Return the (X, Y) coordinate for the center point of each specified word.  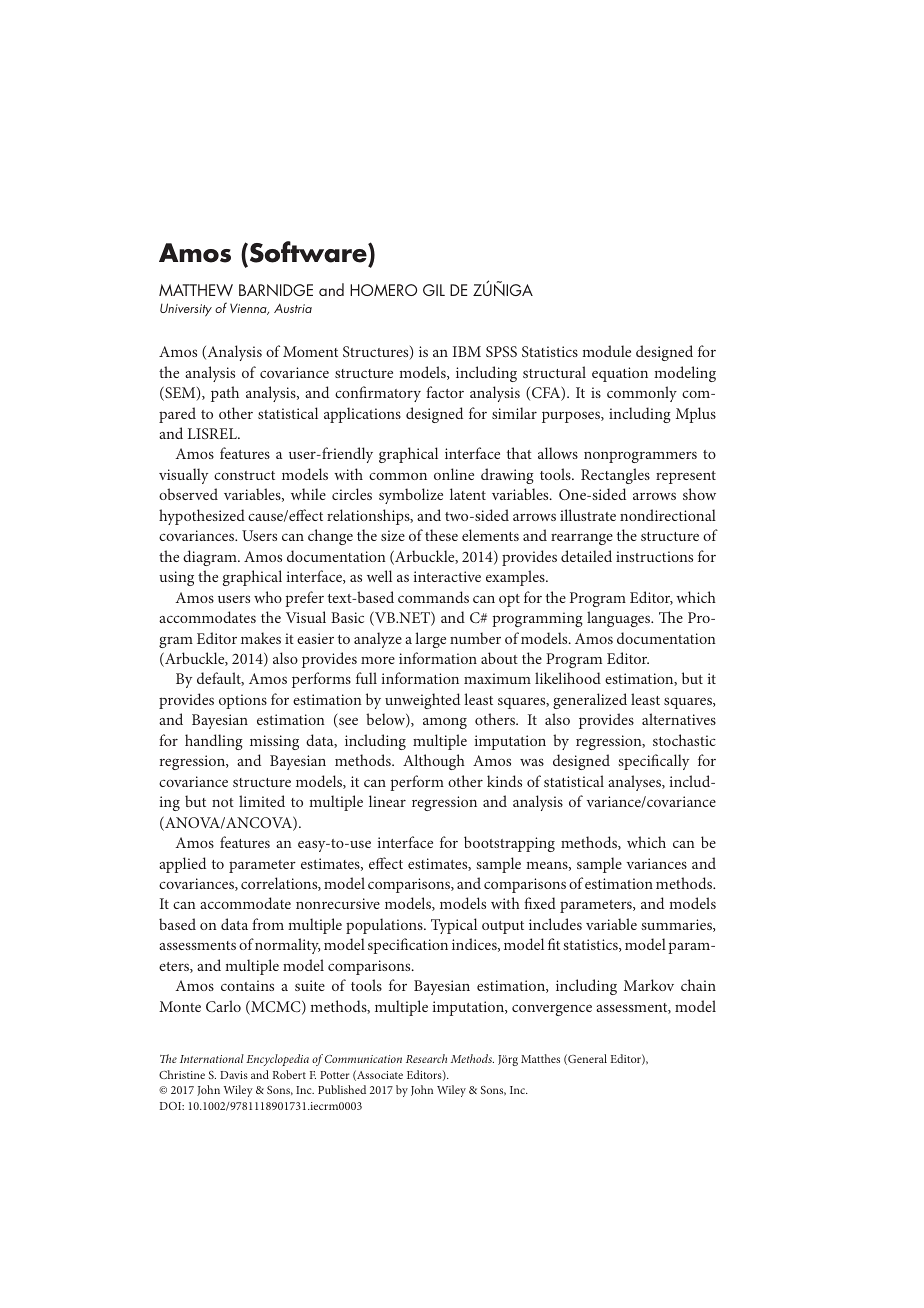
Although (434, 762)
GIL (434, 290)
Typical (454, 926)
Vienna (249, 309)
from (268, 924)
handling (214, 742)
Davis (234, 1075)
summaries (677, 925)
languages (620, 619)
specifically (653, 762)
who (268, 597)
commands (433, 597)
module (606, 351)
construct (244, 475)
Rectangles (615, 476)
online (454, 474)
